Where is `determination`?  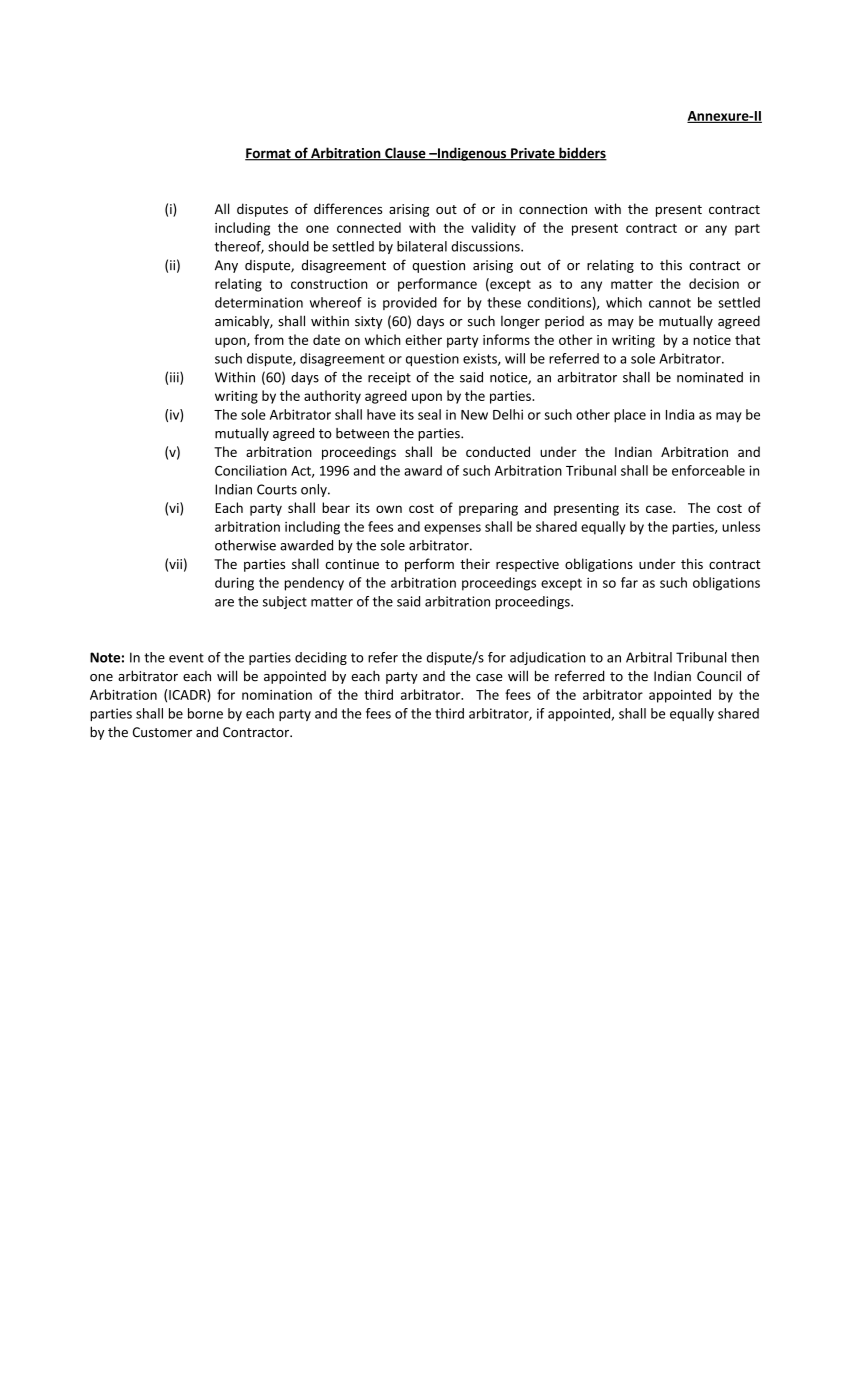
determination is located at coordinates (259, 302).
